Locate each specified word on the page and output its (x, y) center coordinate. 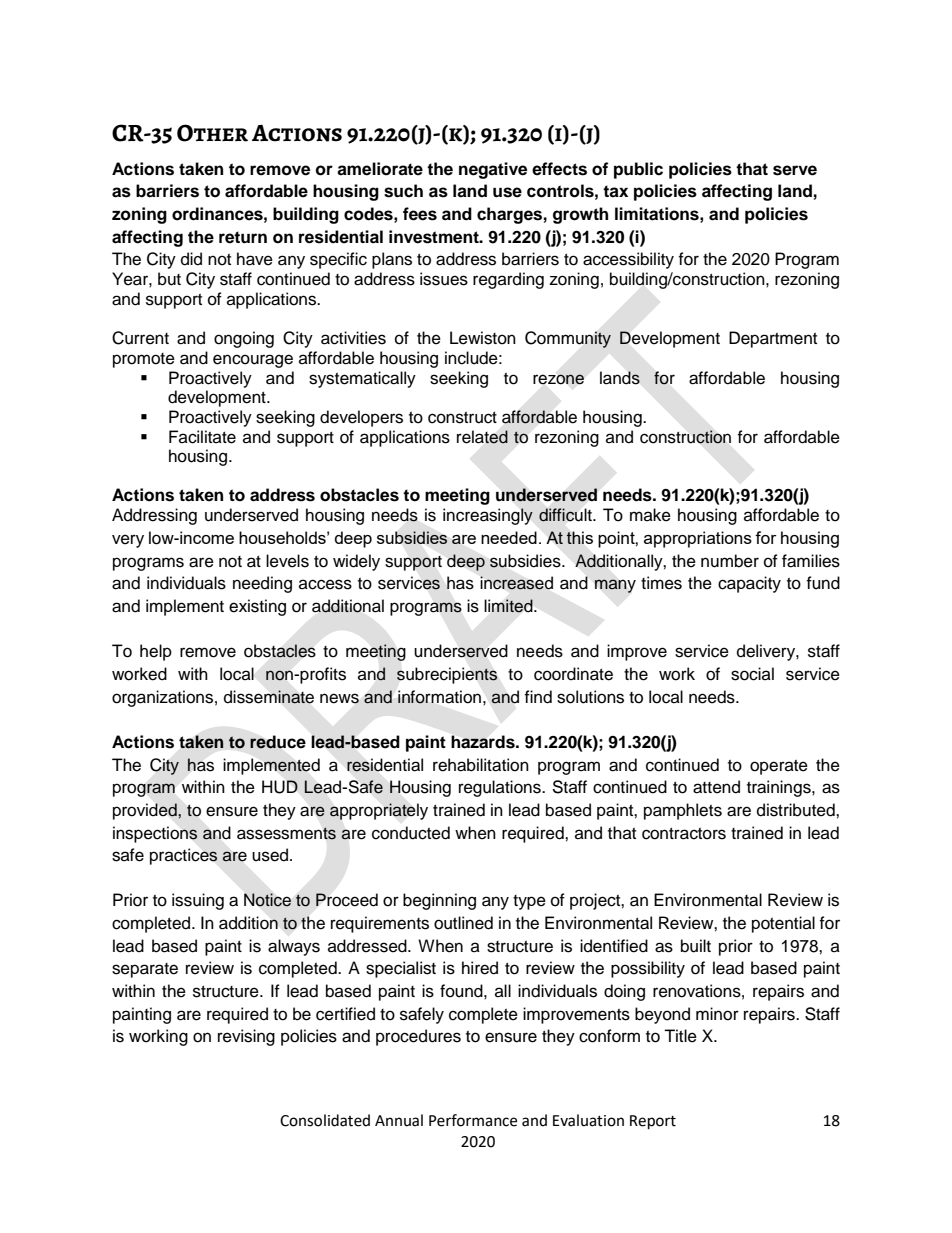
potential (783, 924)
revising (246, 1037)
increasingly (488, 516)
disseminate (269, 697)
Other (212, 133)
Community (568, 339)
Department (773, 339)
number (730, 561)
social (752, 674)
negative (493, 170)
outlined (463, 923)
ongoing (244, 339)
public (638, 170)
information (439, 697)
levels (287, 561)
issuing (198, 901)
